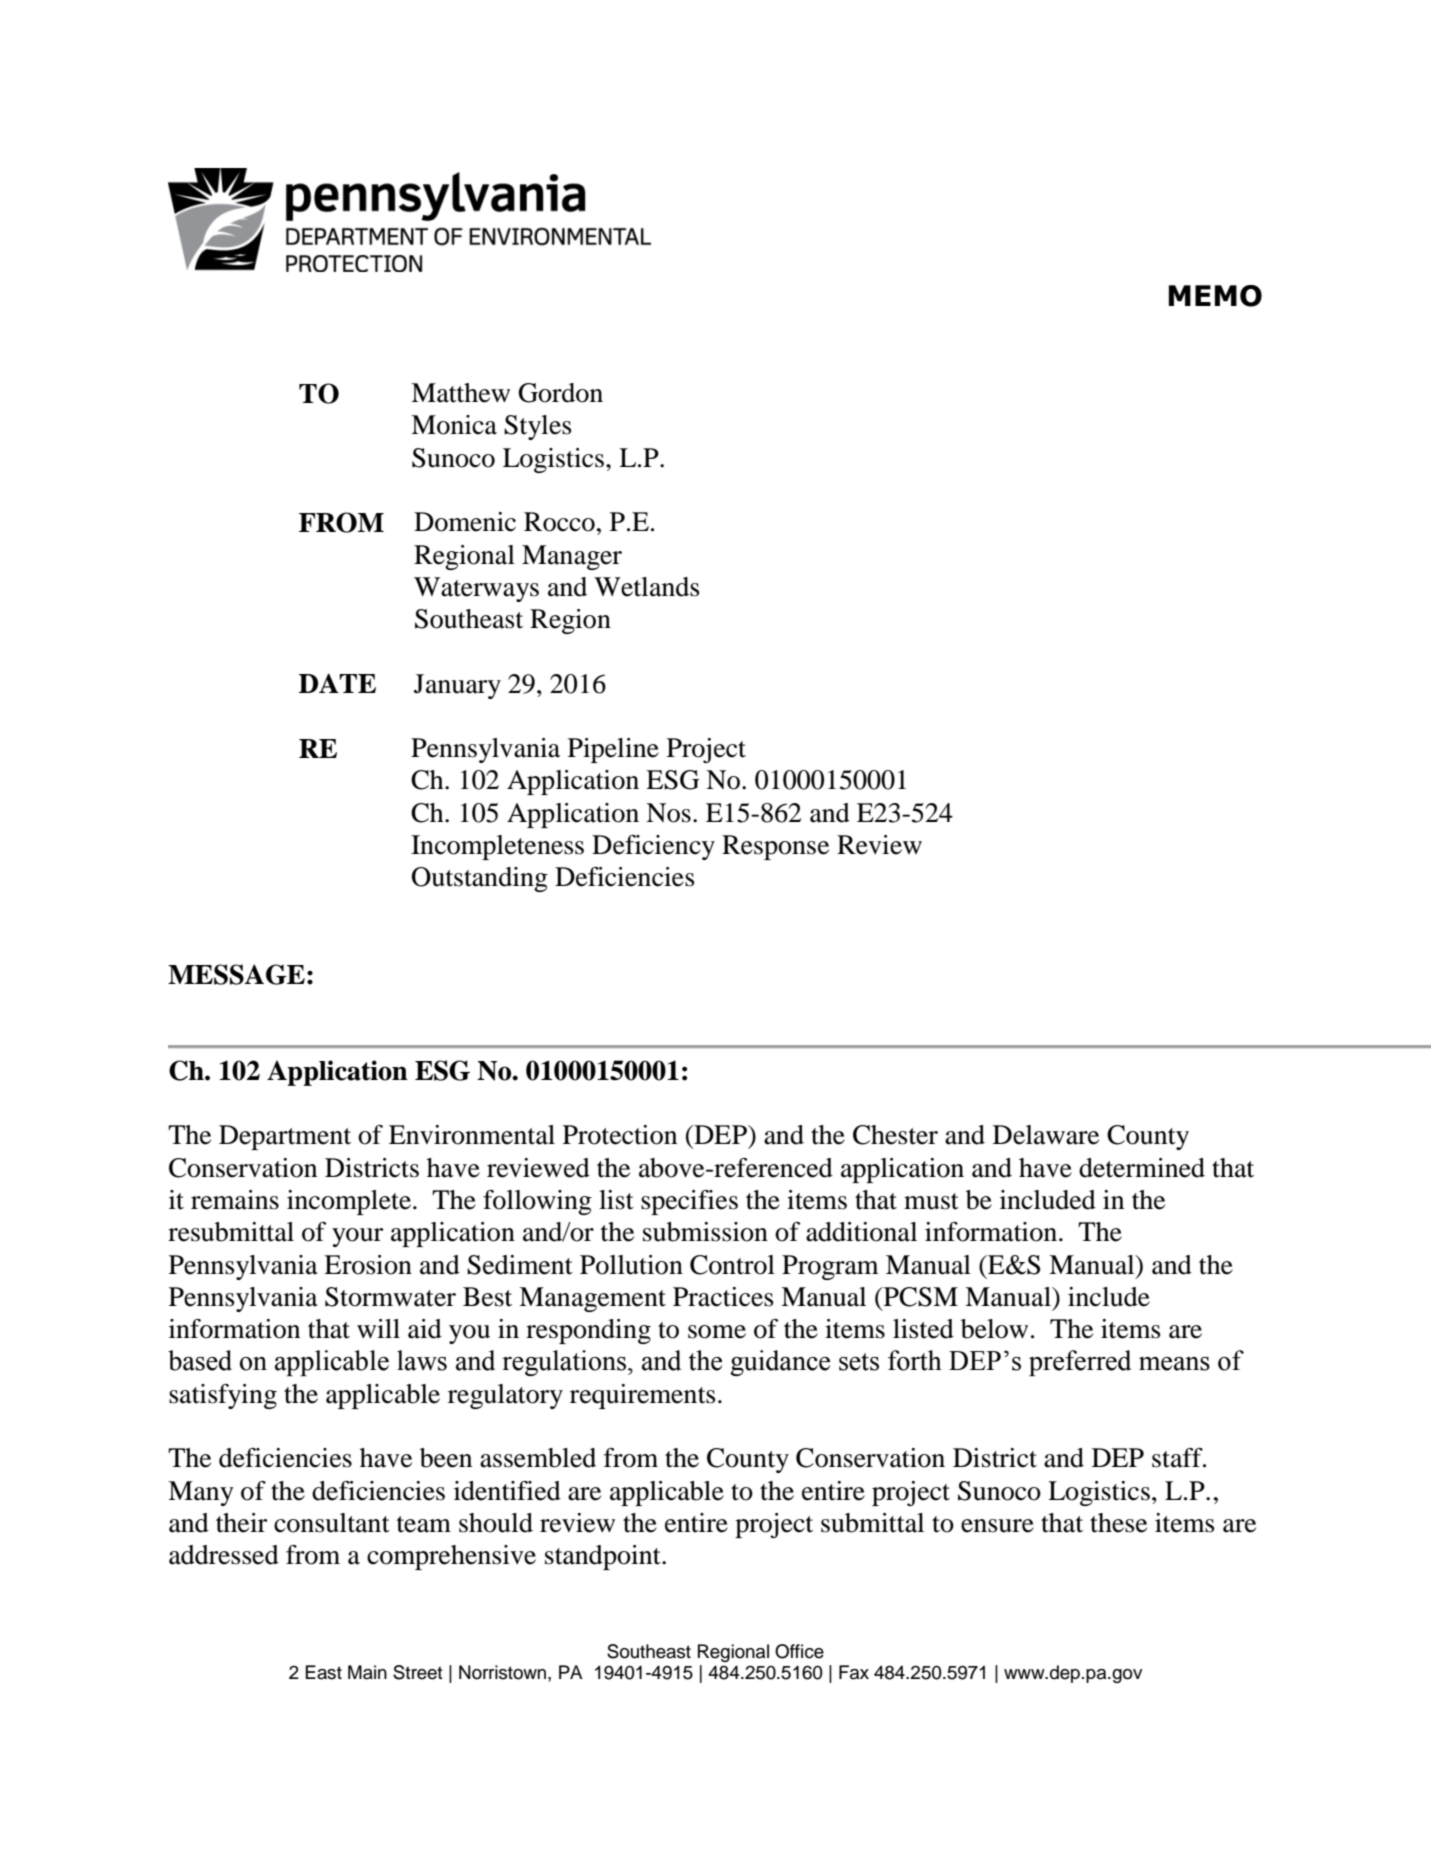 Image resolution: width=1431 pixels, height=1852 pixels. Describe the element at coordinates (799, 1651) in the screenshot. I see `Office` at that location.
